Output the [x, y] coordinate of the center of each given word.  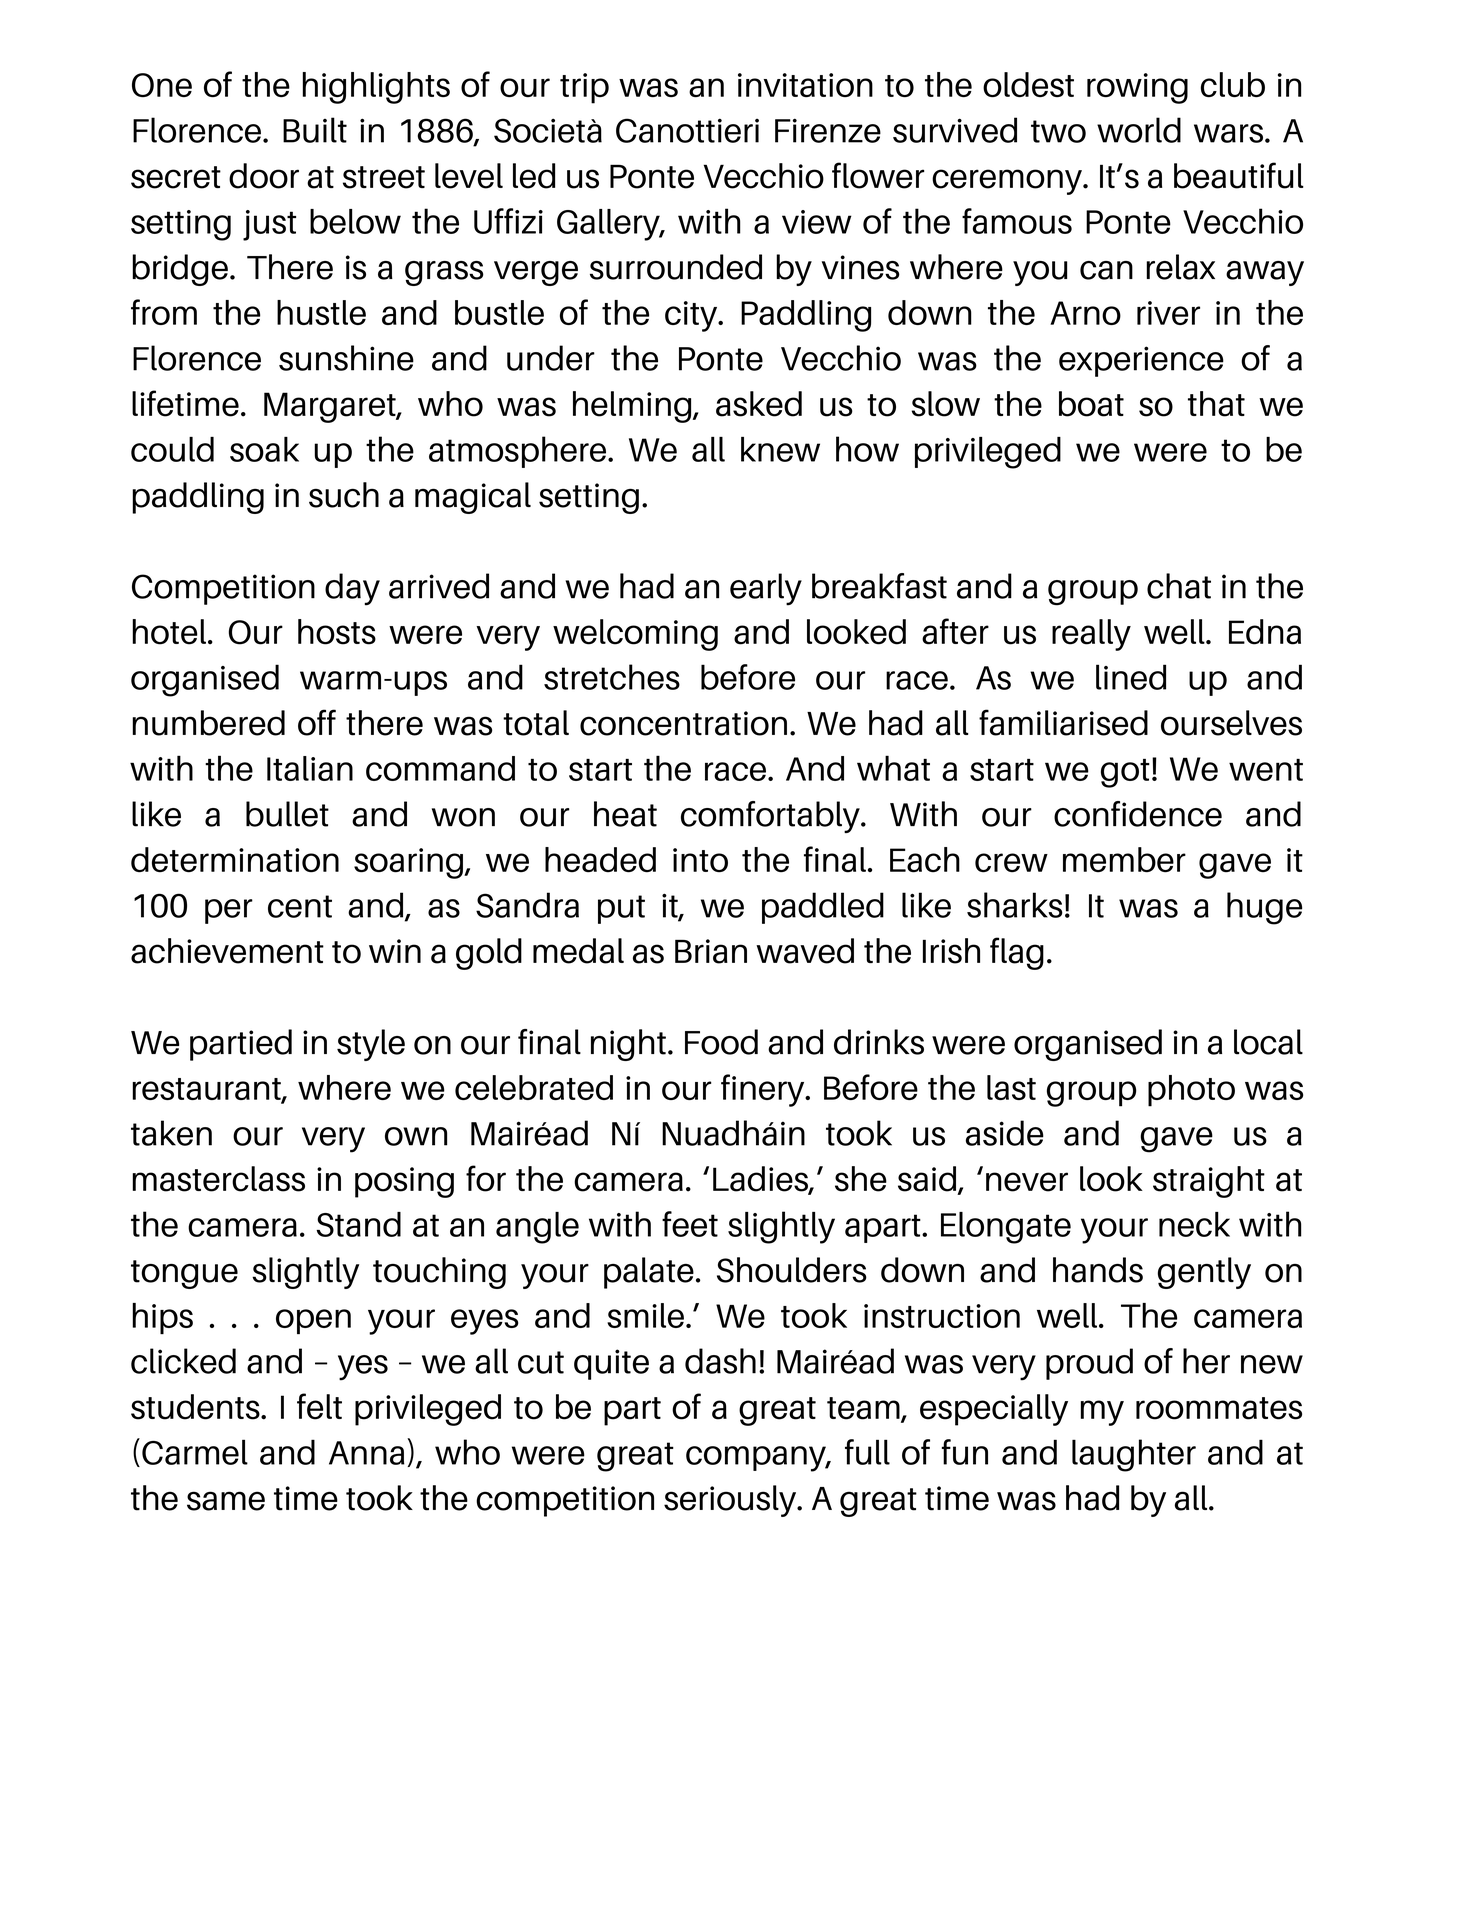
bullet [287, 814]
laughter [1134, 1455]
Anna [367, 1453]
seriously [731, 1501]
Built [315, 130]
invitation [805, 85]
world [1139, 130]
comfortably [771, 817]
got [1125, 773]
